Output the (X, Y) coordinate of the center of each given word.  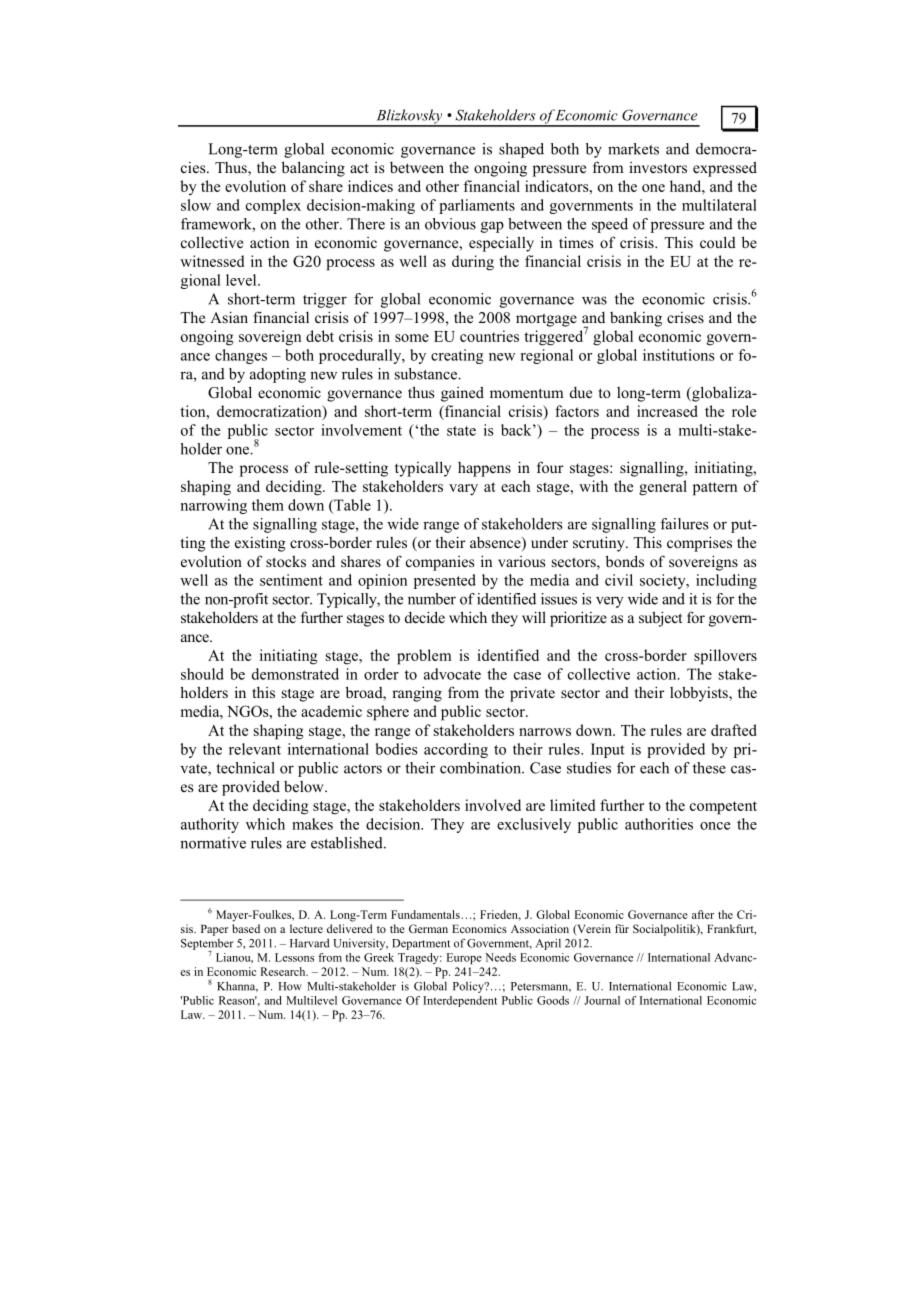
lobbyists (700, 694)
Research (284, 971)
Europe (464, 958)
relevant (255, 749)
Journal (602, 1000)
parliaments (477, 206)
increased (667, 411)
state (461, 431)
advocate (452, 674)
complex (273, 206)
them (268, 505)
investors (658, 167)
